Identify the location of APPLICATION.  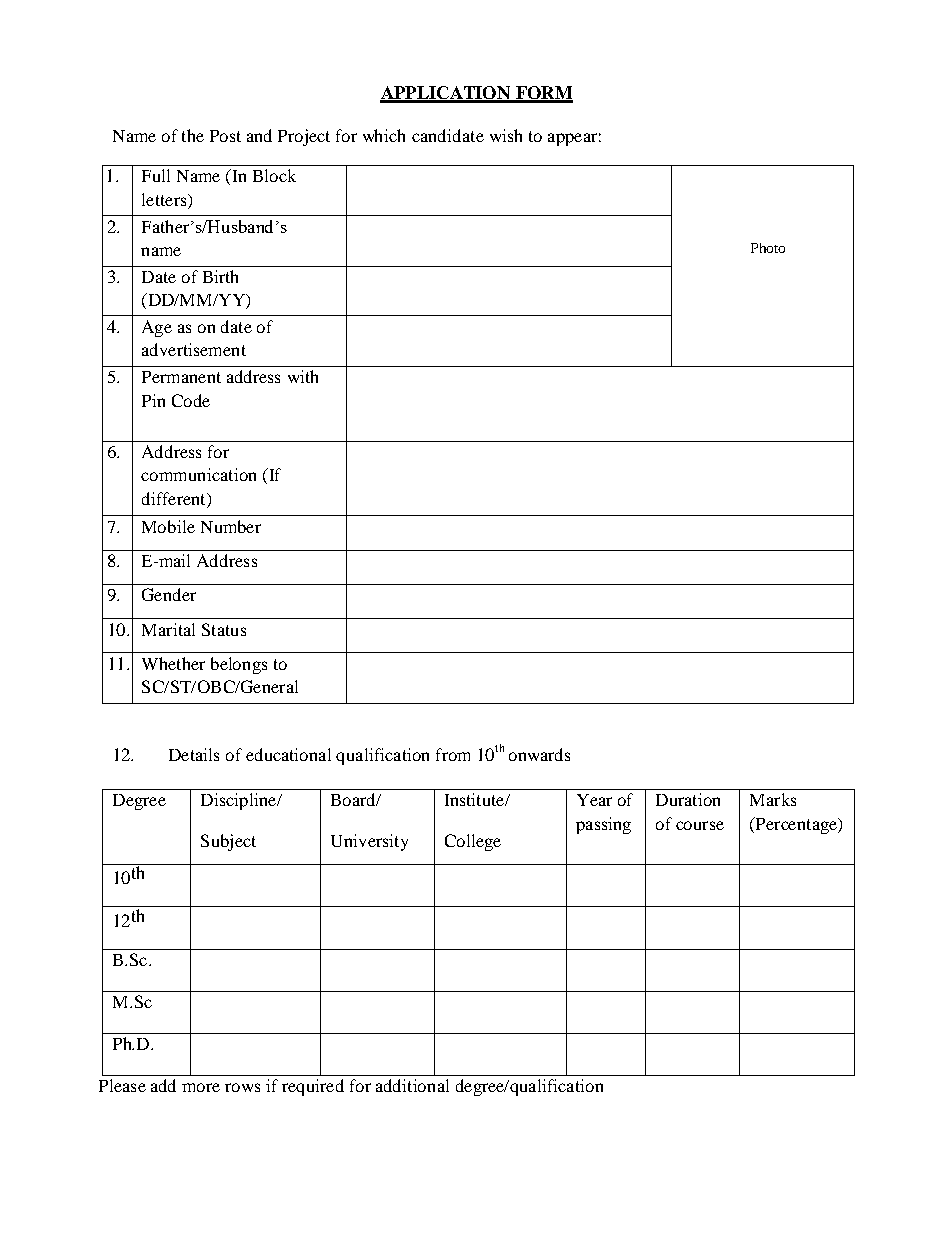
(446, 94).
